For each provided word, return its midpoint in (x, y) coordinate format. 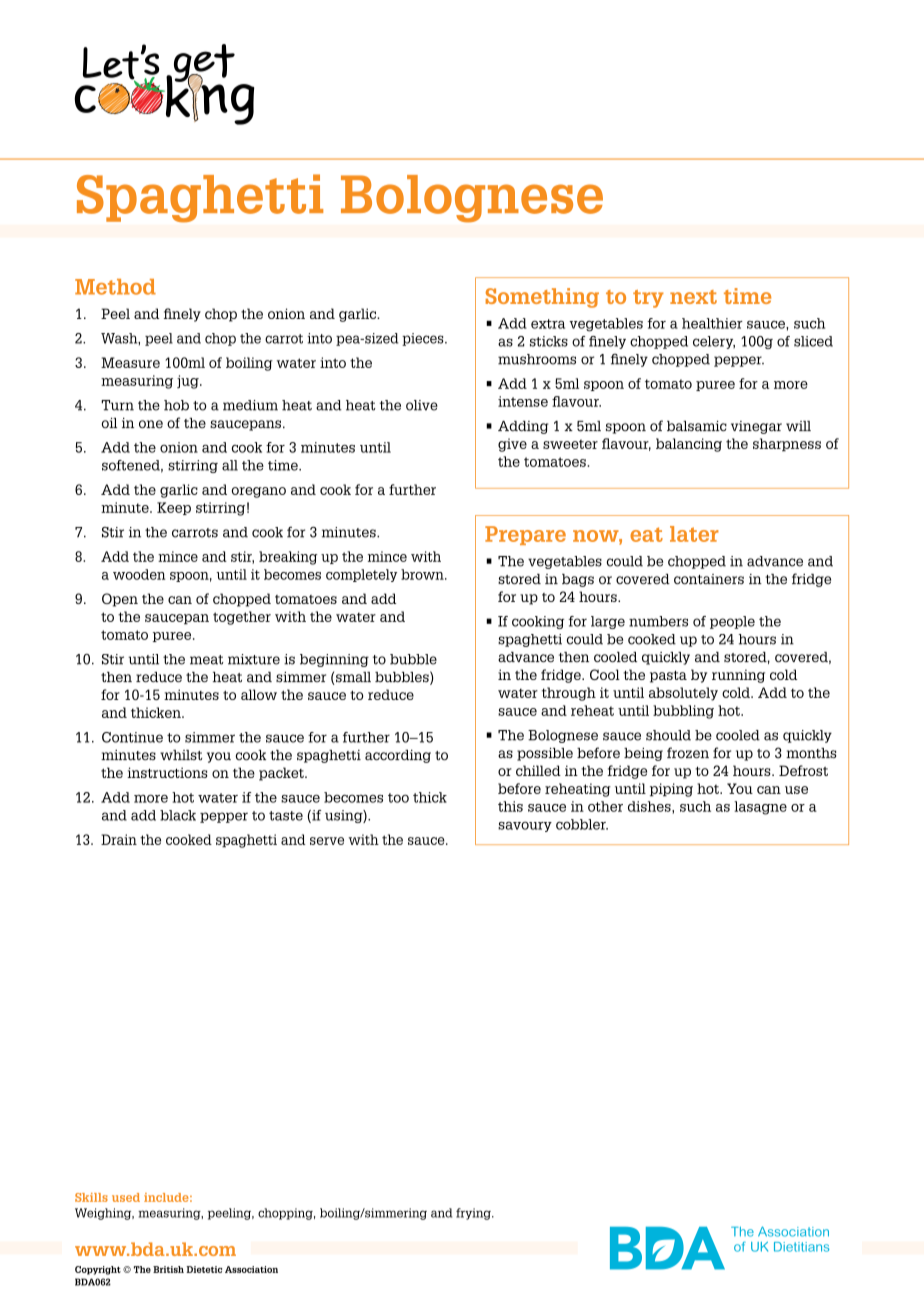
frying (474, 1214)
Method (115, 287)
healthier (712, 323)
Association (251, 1269)
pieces (424, 339)
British (168, 1269)
